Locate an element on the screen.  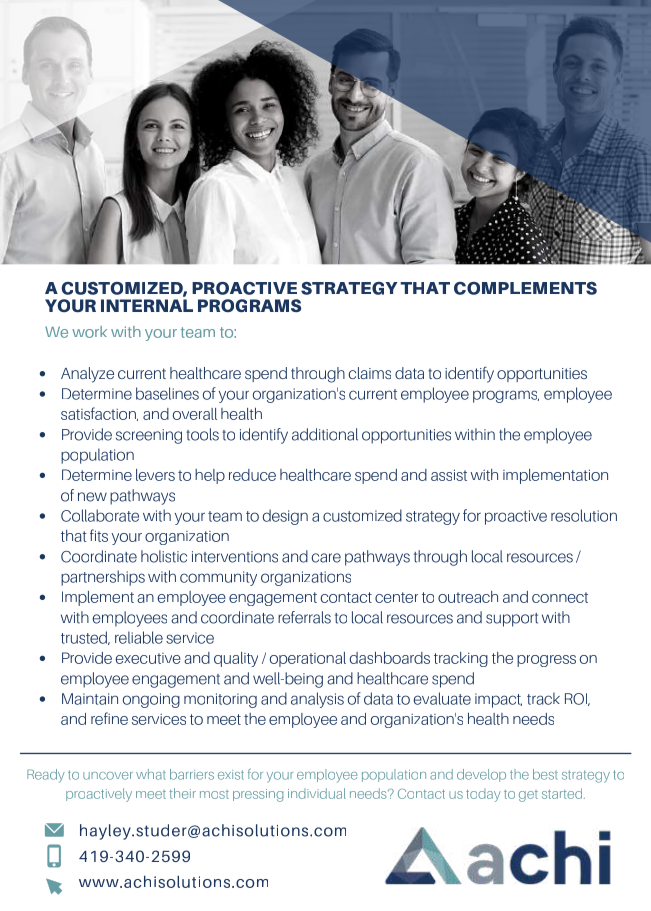
claims is located at coordinates (370, 373).
